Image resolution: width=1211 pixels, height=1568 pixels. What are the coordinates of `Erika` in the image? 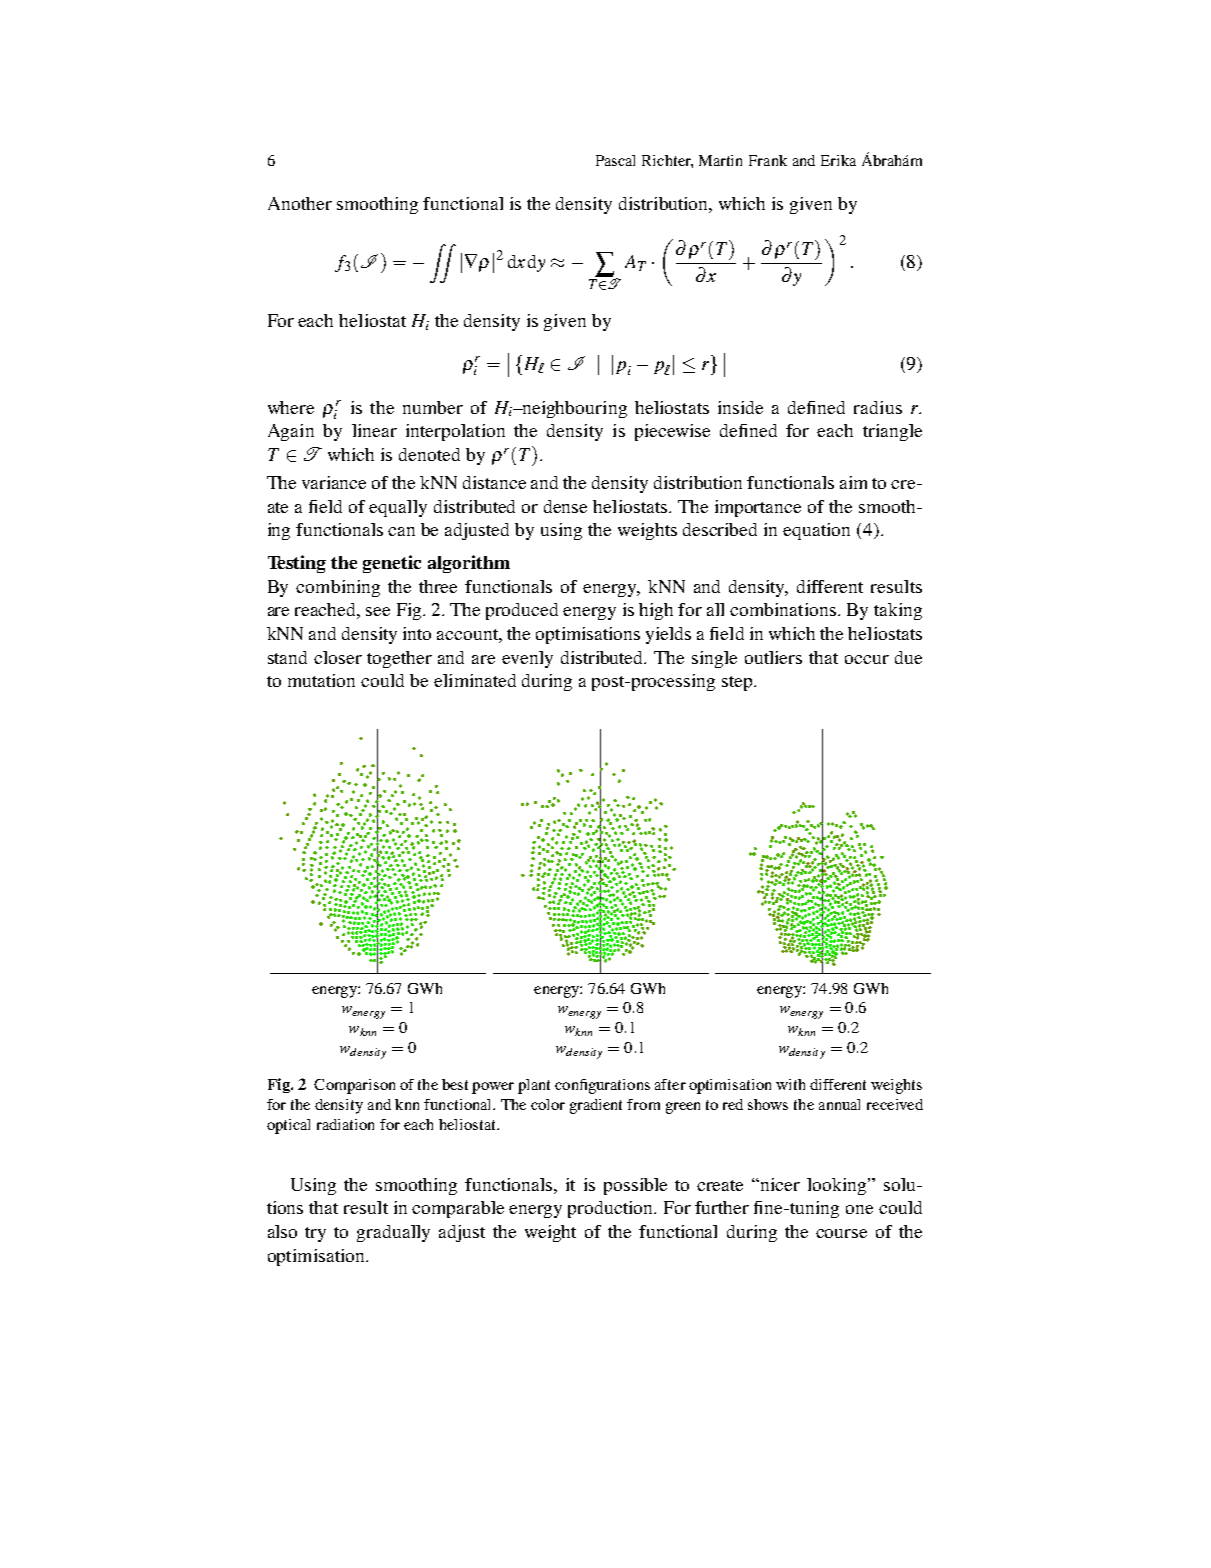 It's located at (838, 160).
